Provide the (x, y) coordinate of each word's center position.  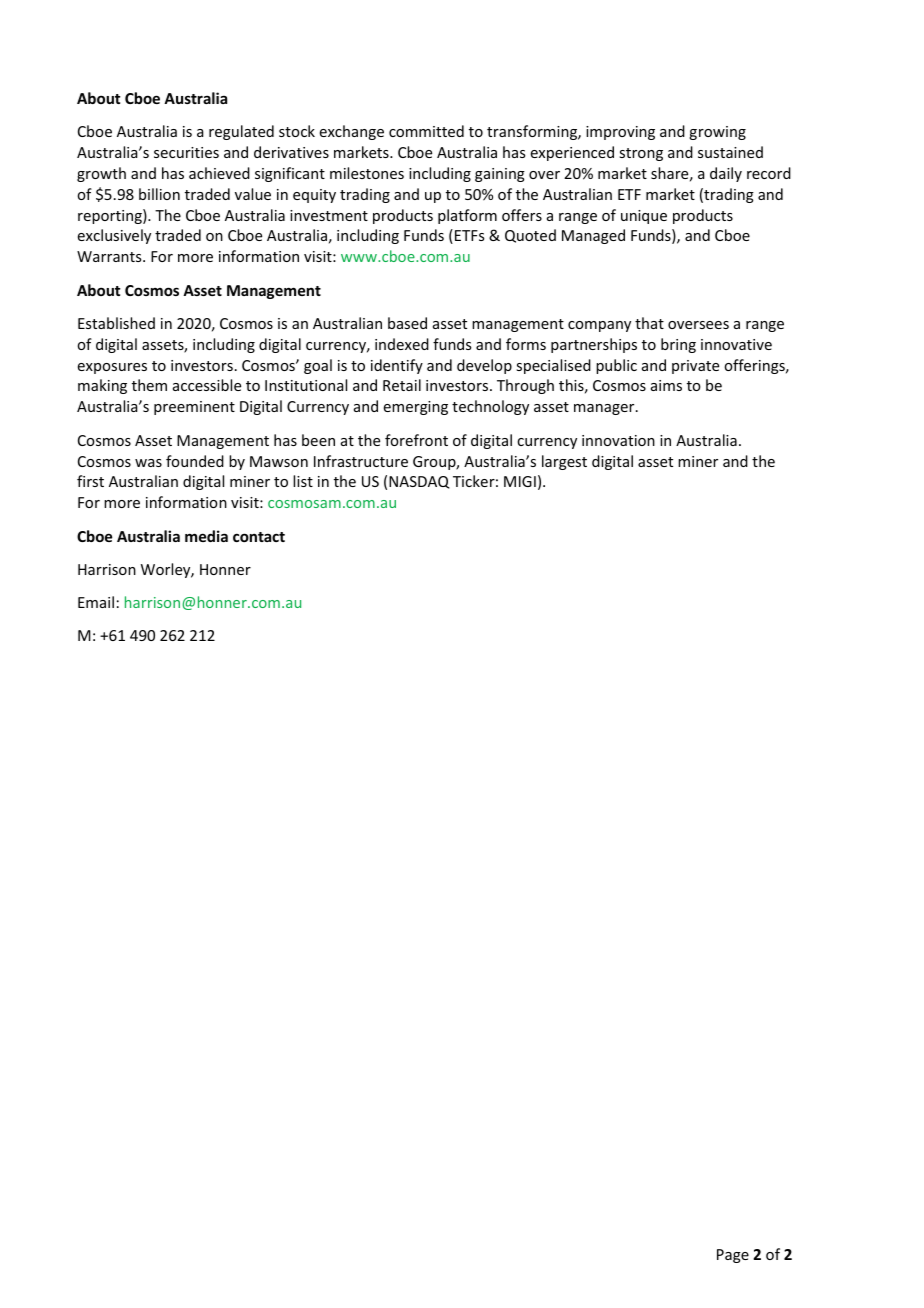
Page (733, 1256)
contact (259, 537)
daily (726, 174)
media (206, 536)
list (303, 481)
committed (426, 131)
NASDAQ (419, 482)
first (90, 481)
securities (186, 152)
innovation (618, 440)
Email (96, 602)
